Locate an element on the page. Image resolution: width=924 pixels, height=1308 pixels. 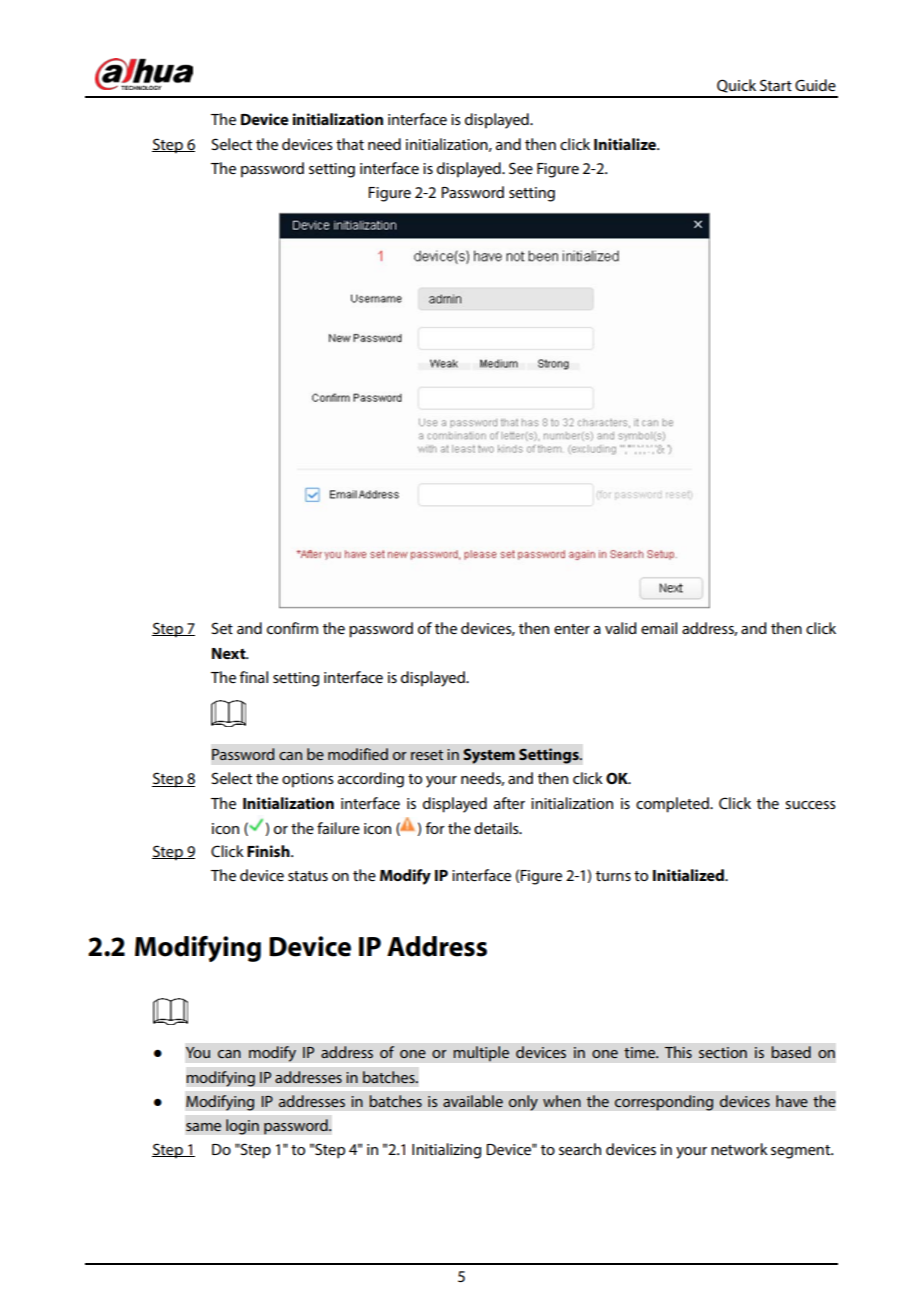
login is located at coordinates (242, 1127).
